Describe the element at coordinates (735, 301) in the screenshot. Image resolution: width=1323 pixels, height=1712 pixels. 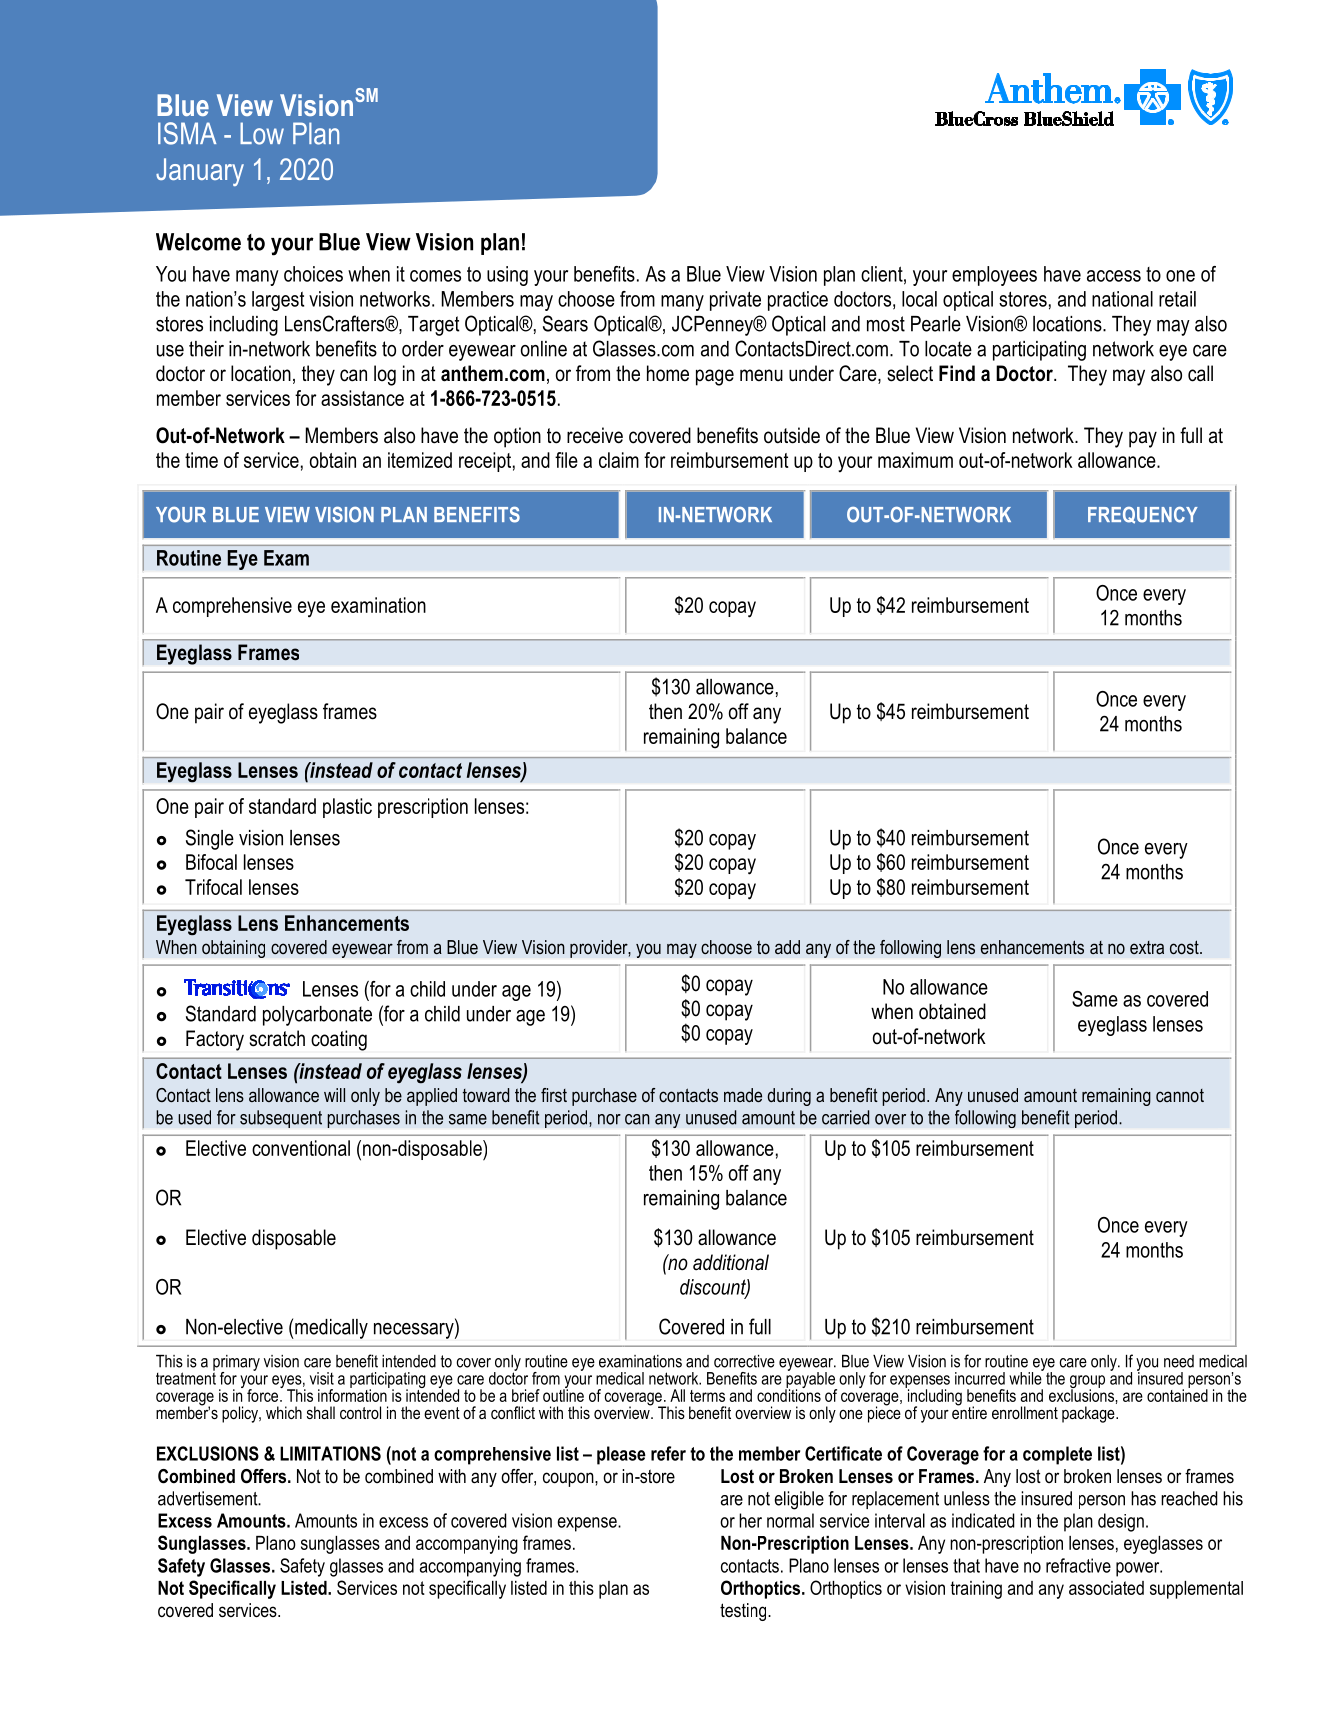
I see `private` at that location.
